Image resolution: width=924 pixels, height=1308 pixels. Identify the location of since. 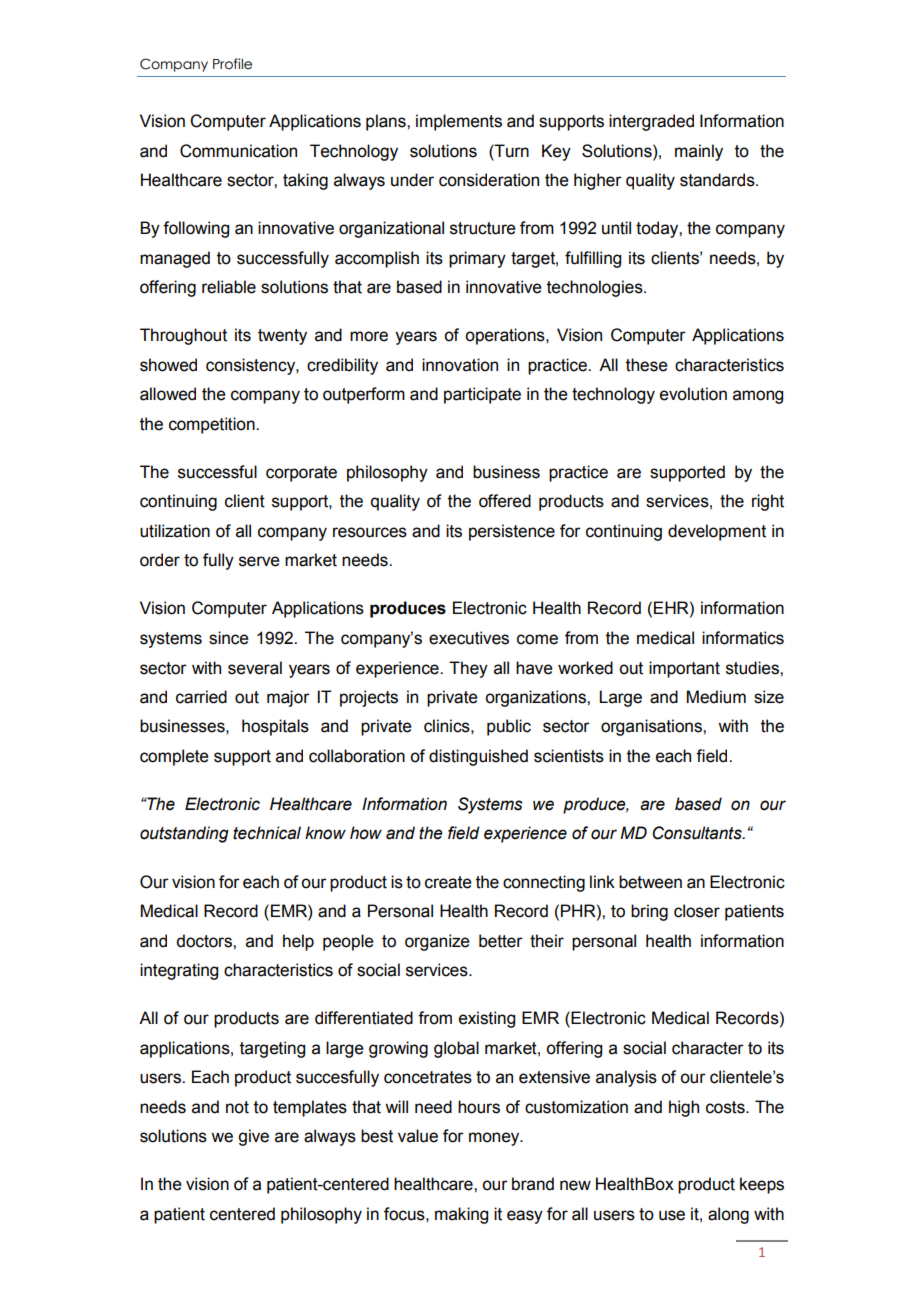
(229, 638).
